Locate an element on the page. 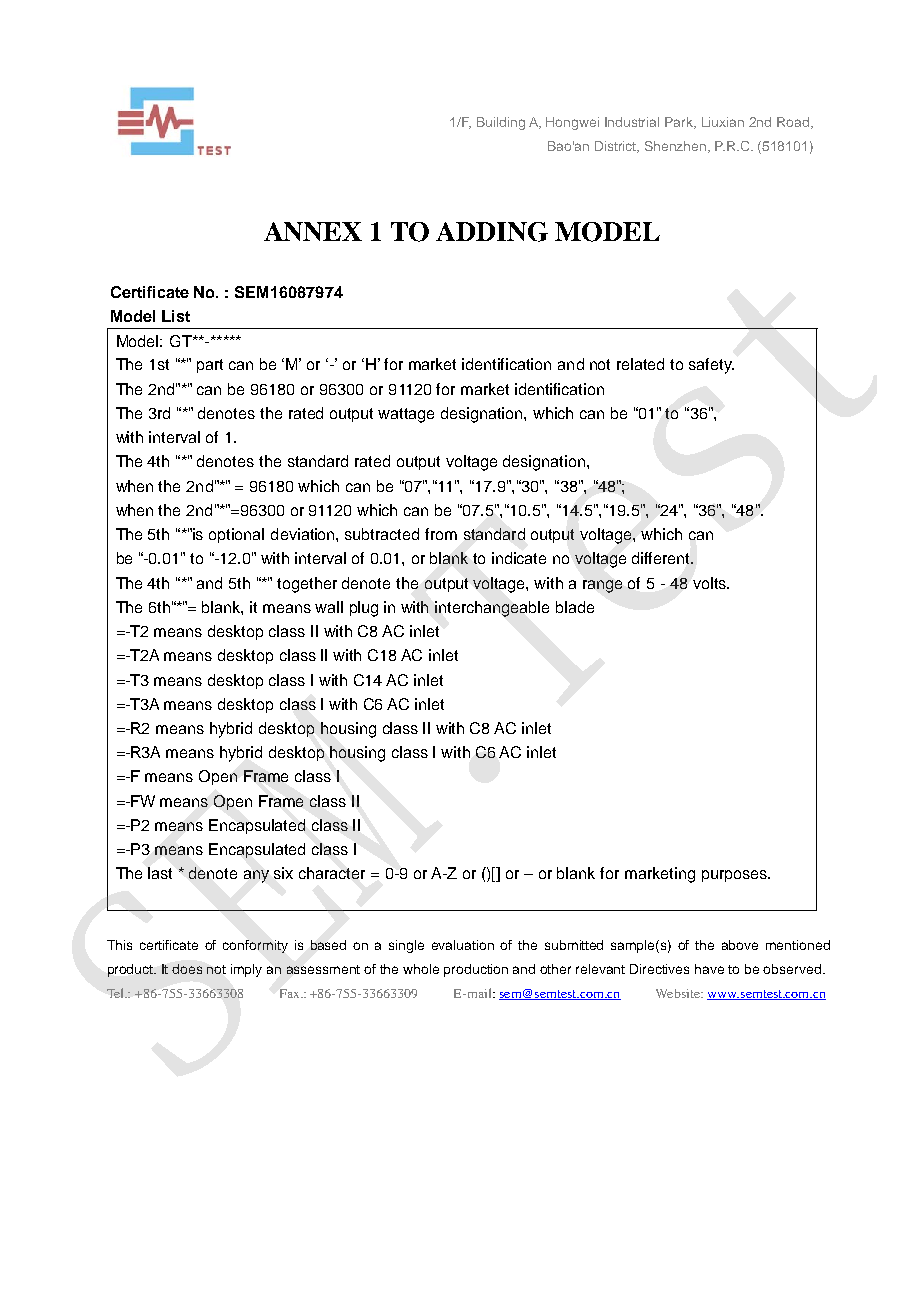  interchangeable is located at coordinates (492, 609).
